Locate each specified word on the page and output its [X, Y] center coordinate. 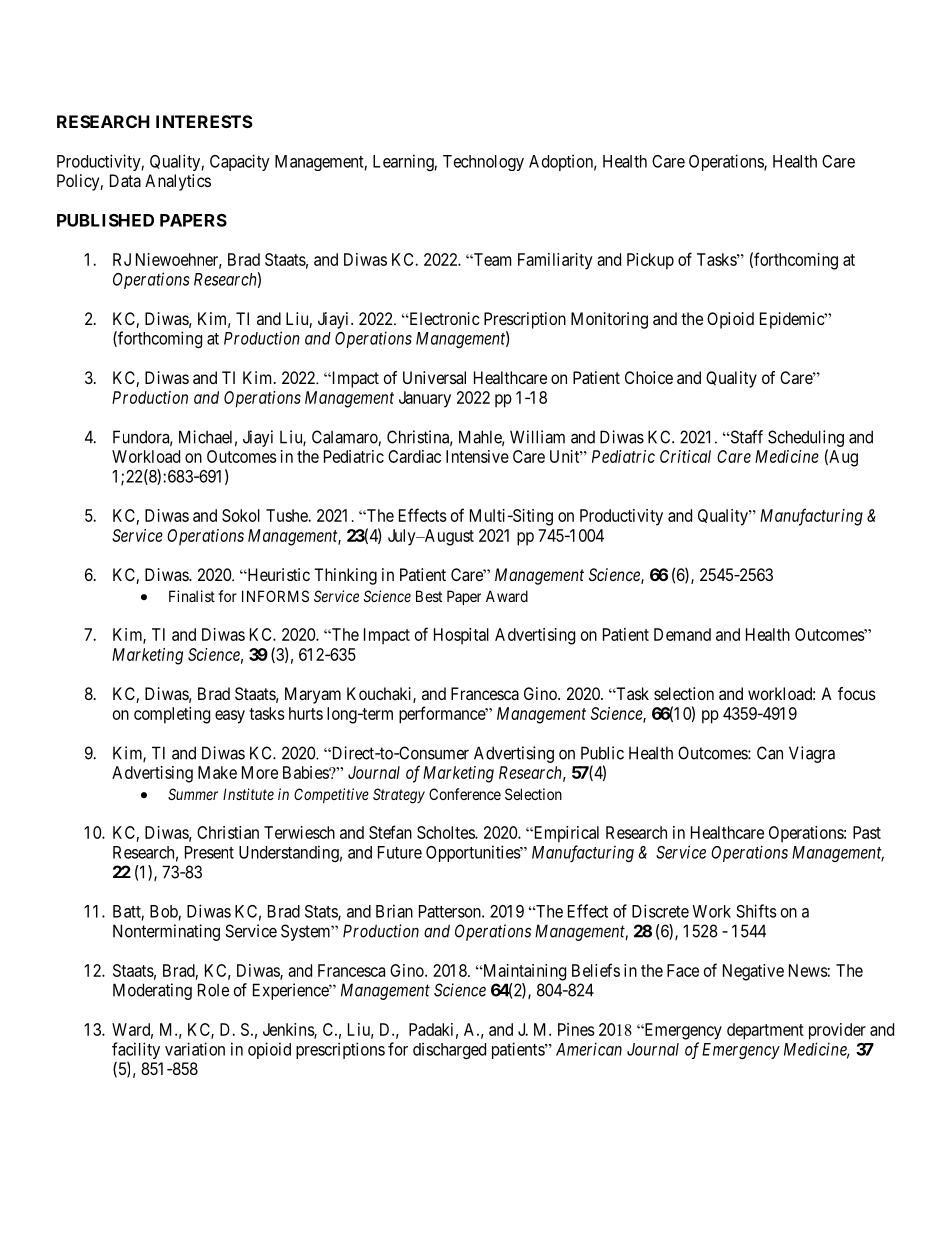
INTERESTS [204, 121]
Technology [483, 163]
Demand [682, 634]
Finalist [192, 596]
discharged [449, 1050]
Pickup [650, 261]
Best [429, 596]
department [765, 1031]
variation [195, 1049]
